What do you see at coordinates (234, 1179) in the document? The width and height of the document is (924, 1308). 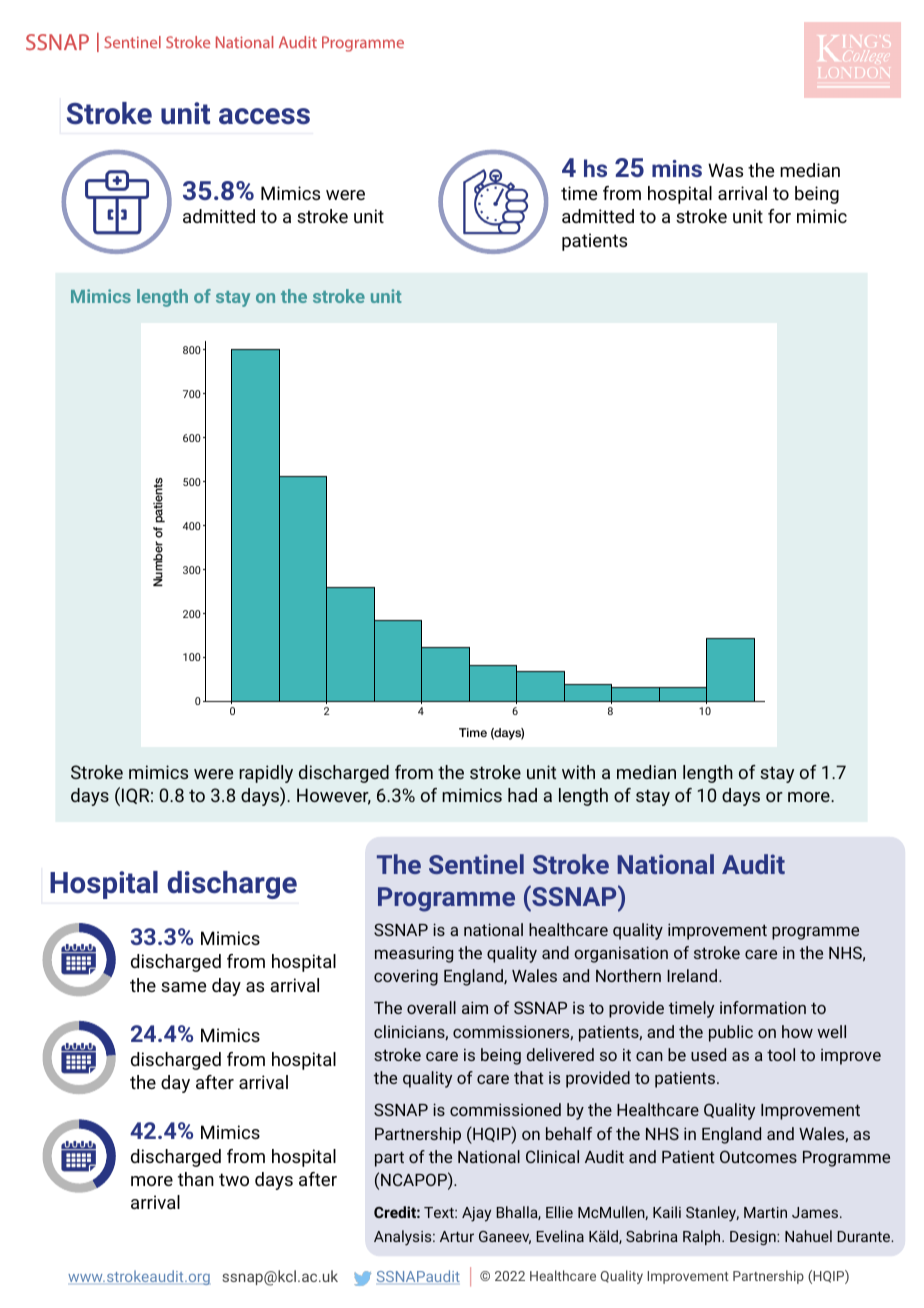 I see `two` at bounding box center [234, 1179].
